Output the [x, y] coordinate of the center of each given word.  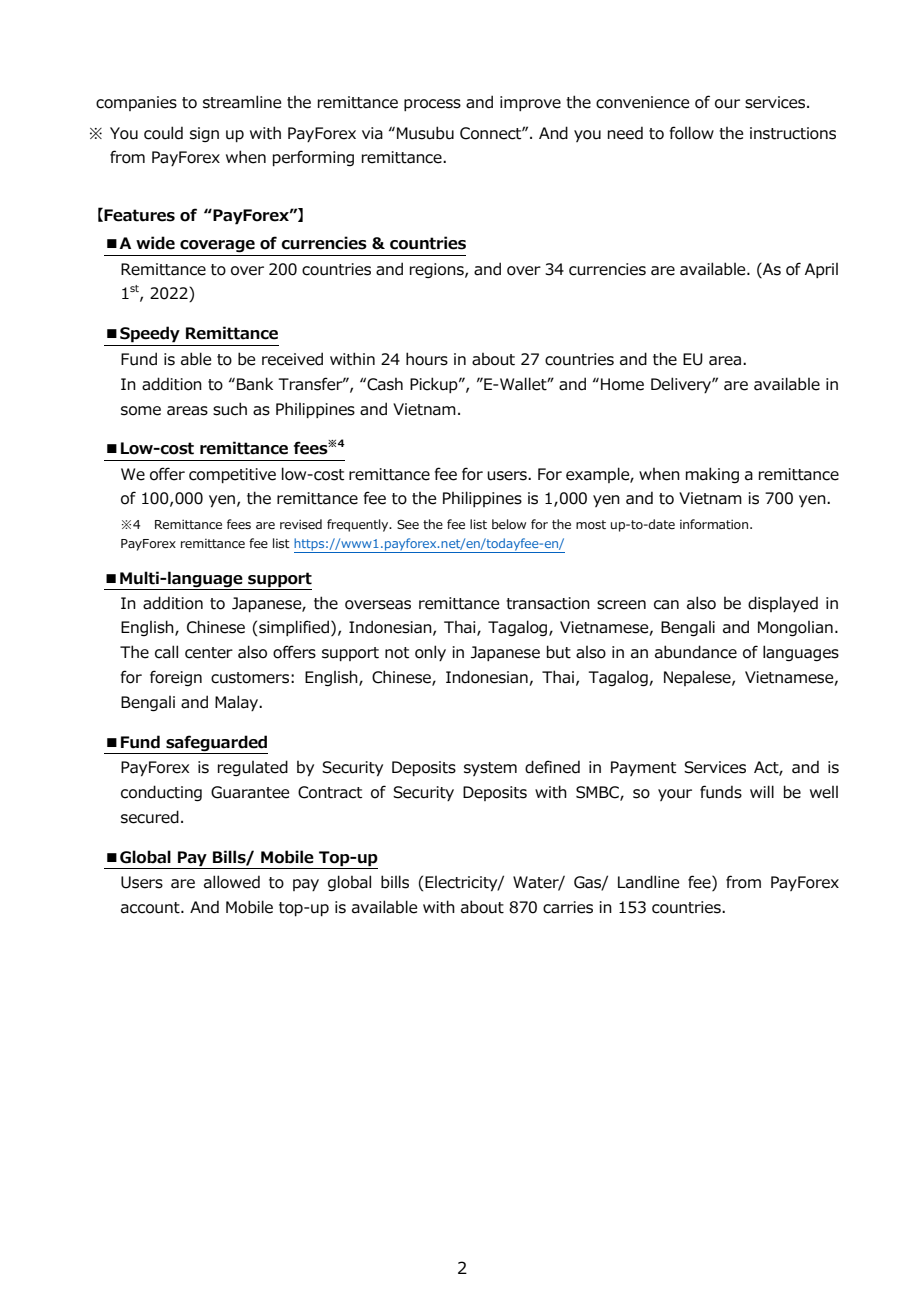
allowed [232, 882]
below [509, 524]
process [432, 105]
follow [691, 133]
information [714, 524]
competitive [232, 475]
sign [204, 134]
